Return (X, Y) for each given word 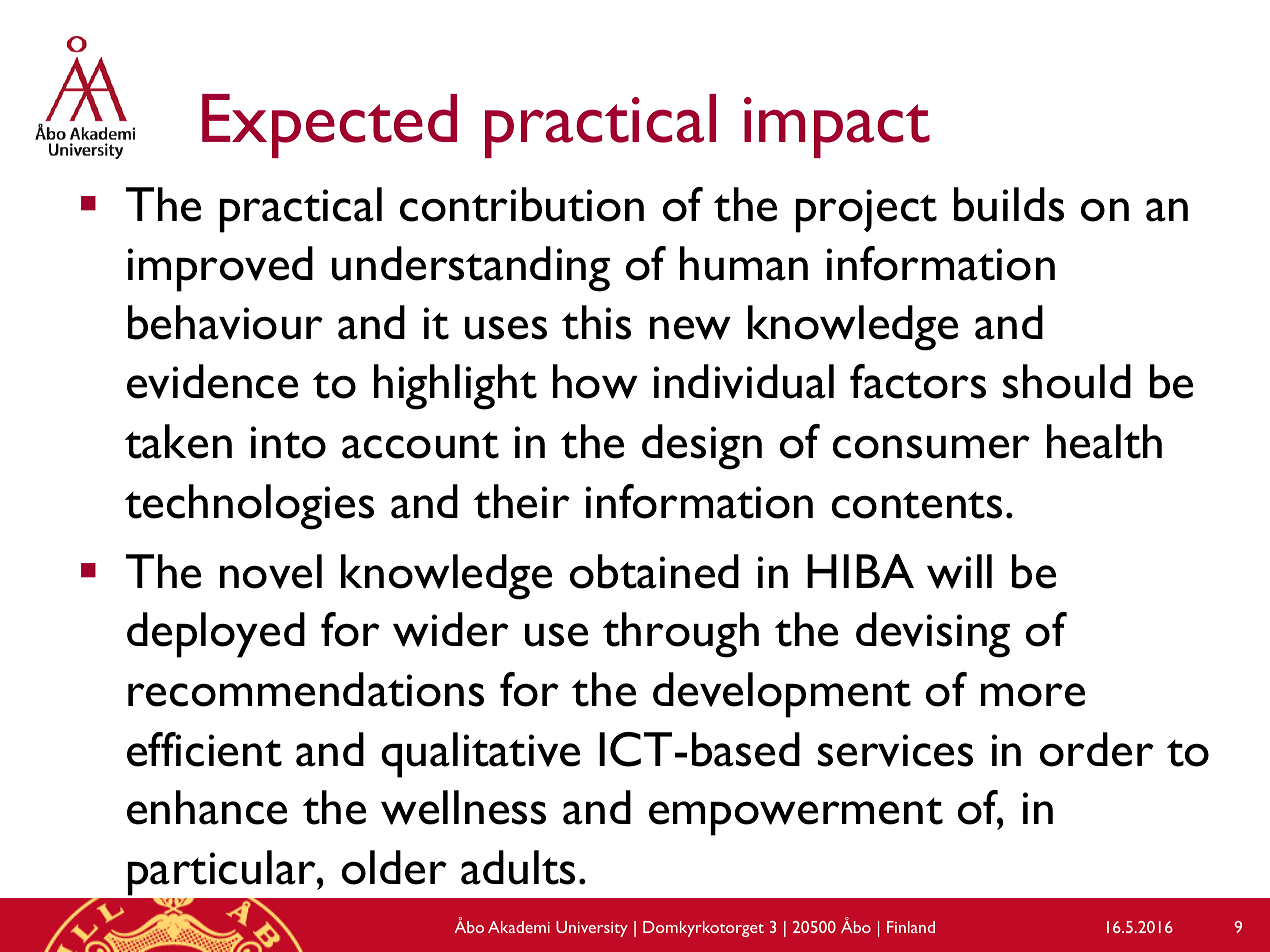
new (690, 328)
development (782, 695)
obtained (654, 571)
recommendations (306, 689)
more (1033, 695)
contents (917, 505)
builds (1009, 204)
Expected (329, 126)
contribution (522, 204)
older (394, 867)
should (1067, 381)
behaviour (225, 322)
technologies (249, 507)
